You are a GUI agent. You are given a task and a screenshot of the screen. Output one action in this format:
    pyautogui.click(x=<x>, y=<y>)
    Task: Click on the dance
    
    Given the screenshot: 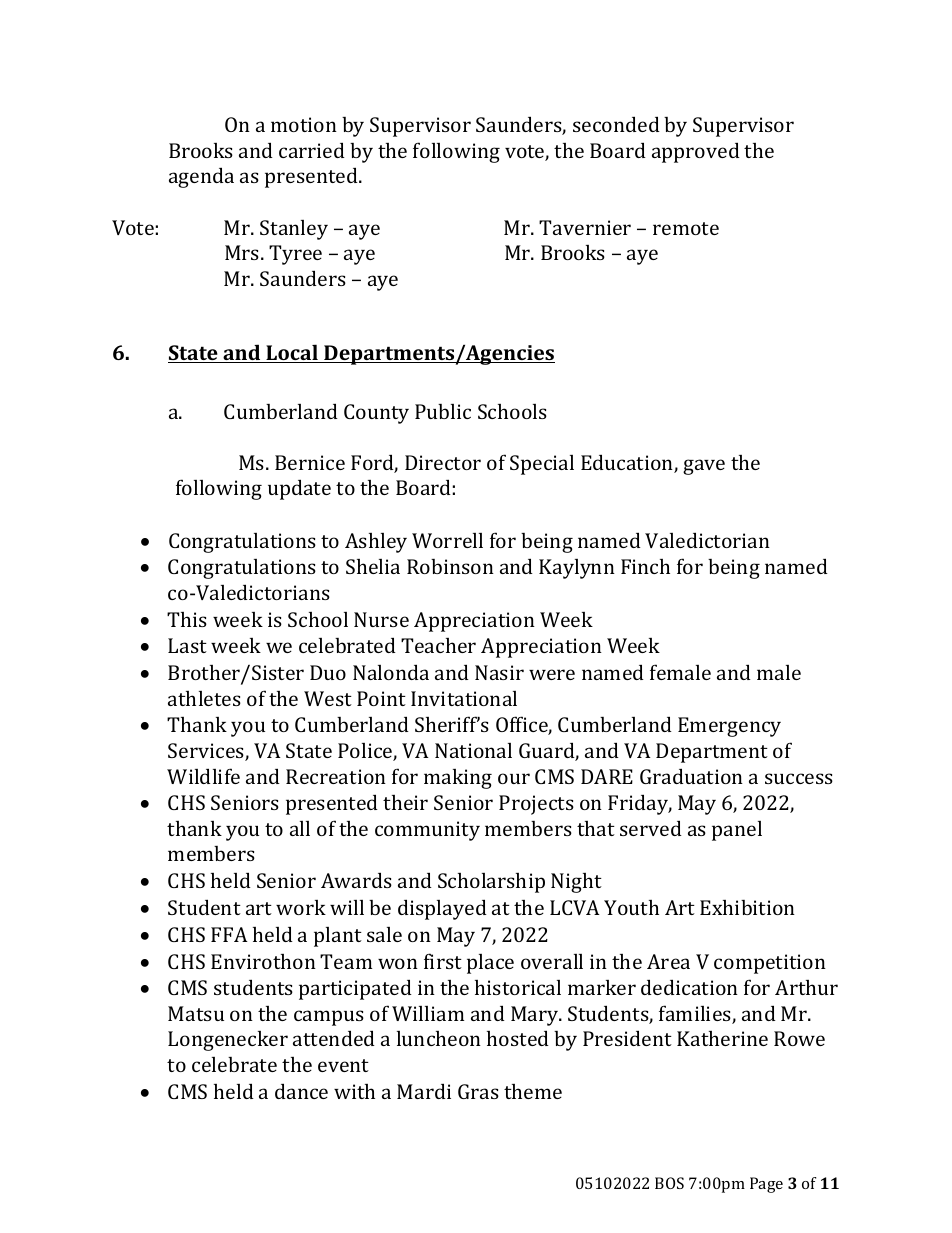 What is the action you would take?
    pyautogui.click(x=301, y=1091)
